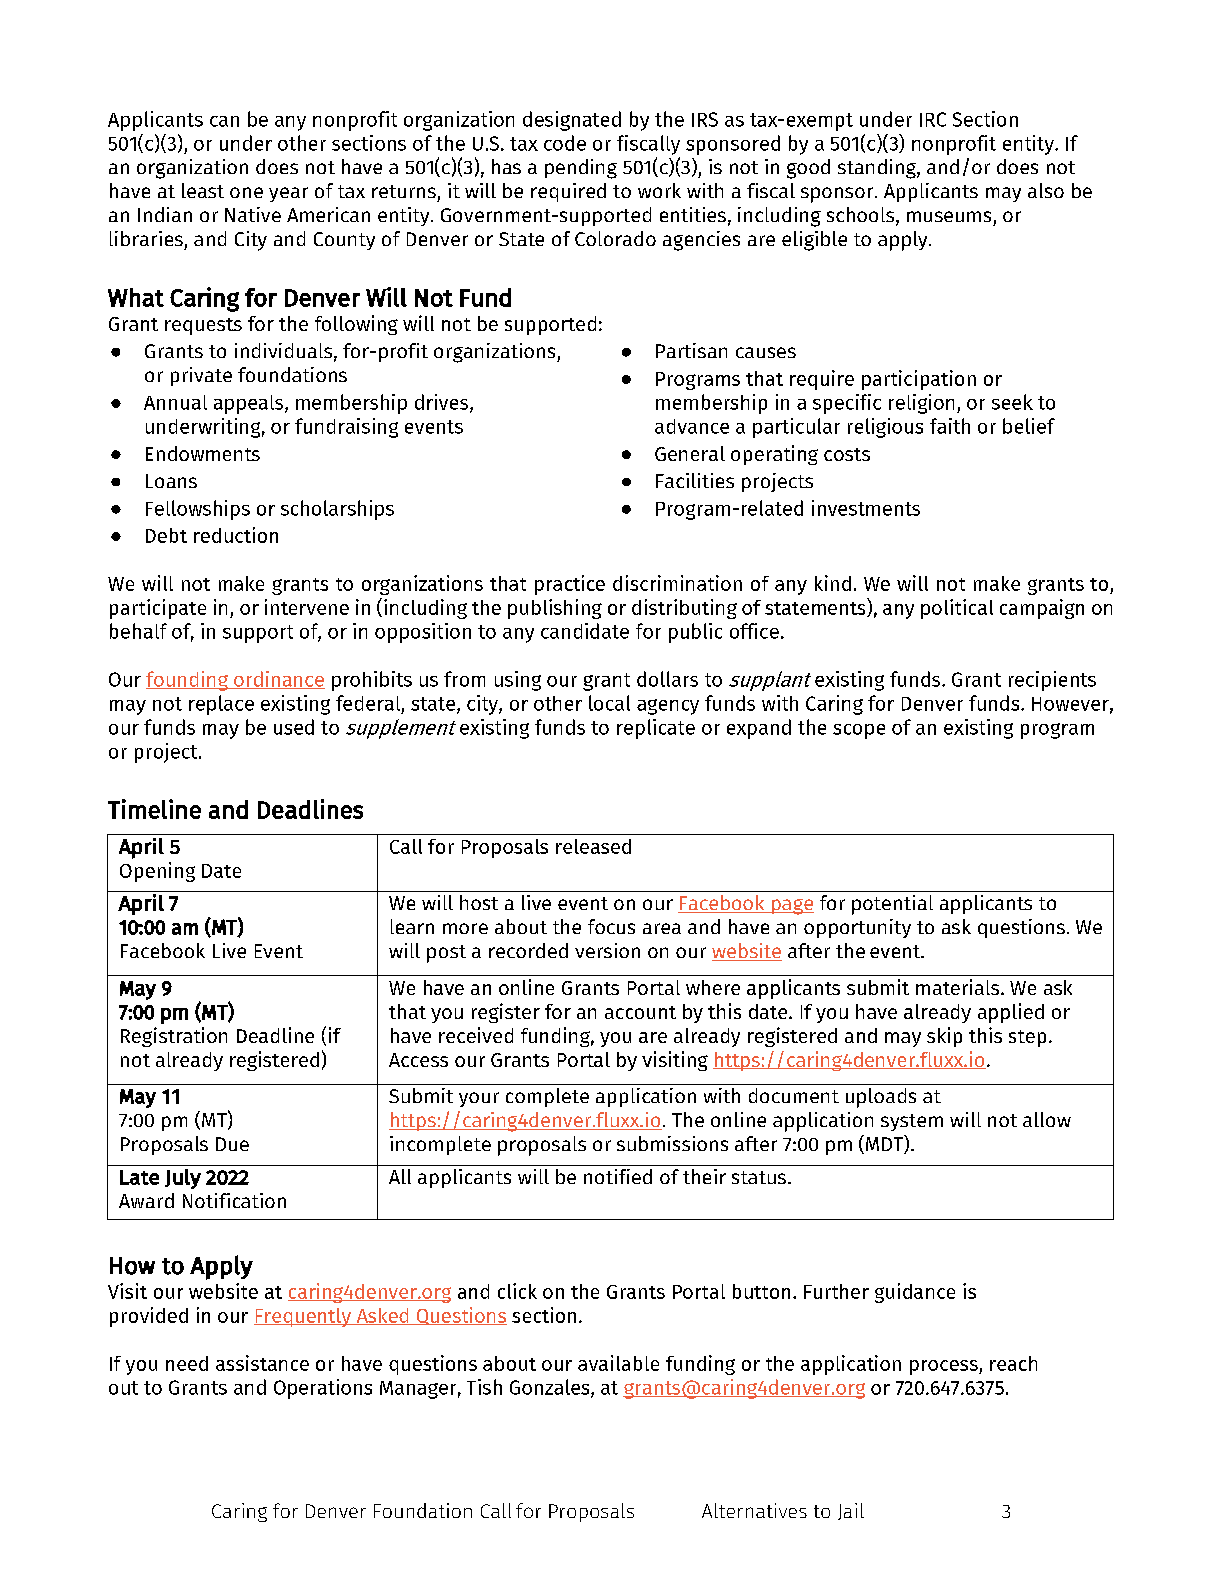 This screenshot has width=1222, height=1581. Describe the element at coordinates (581, 169) in the screenshot. I see `pending` at that location.
